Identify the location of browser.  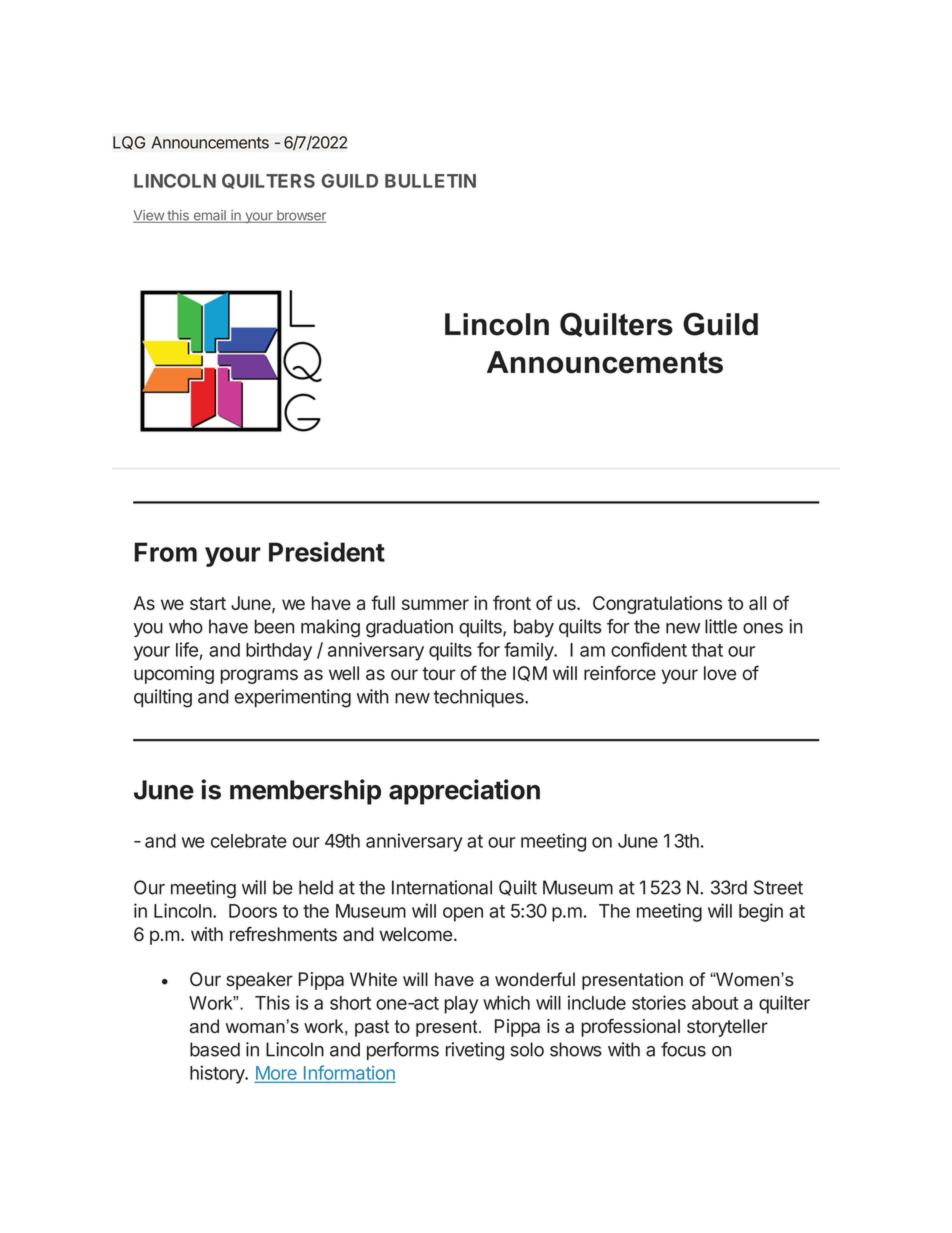
(300, 216).
